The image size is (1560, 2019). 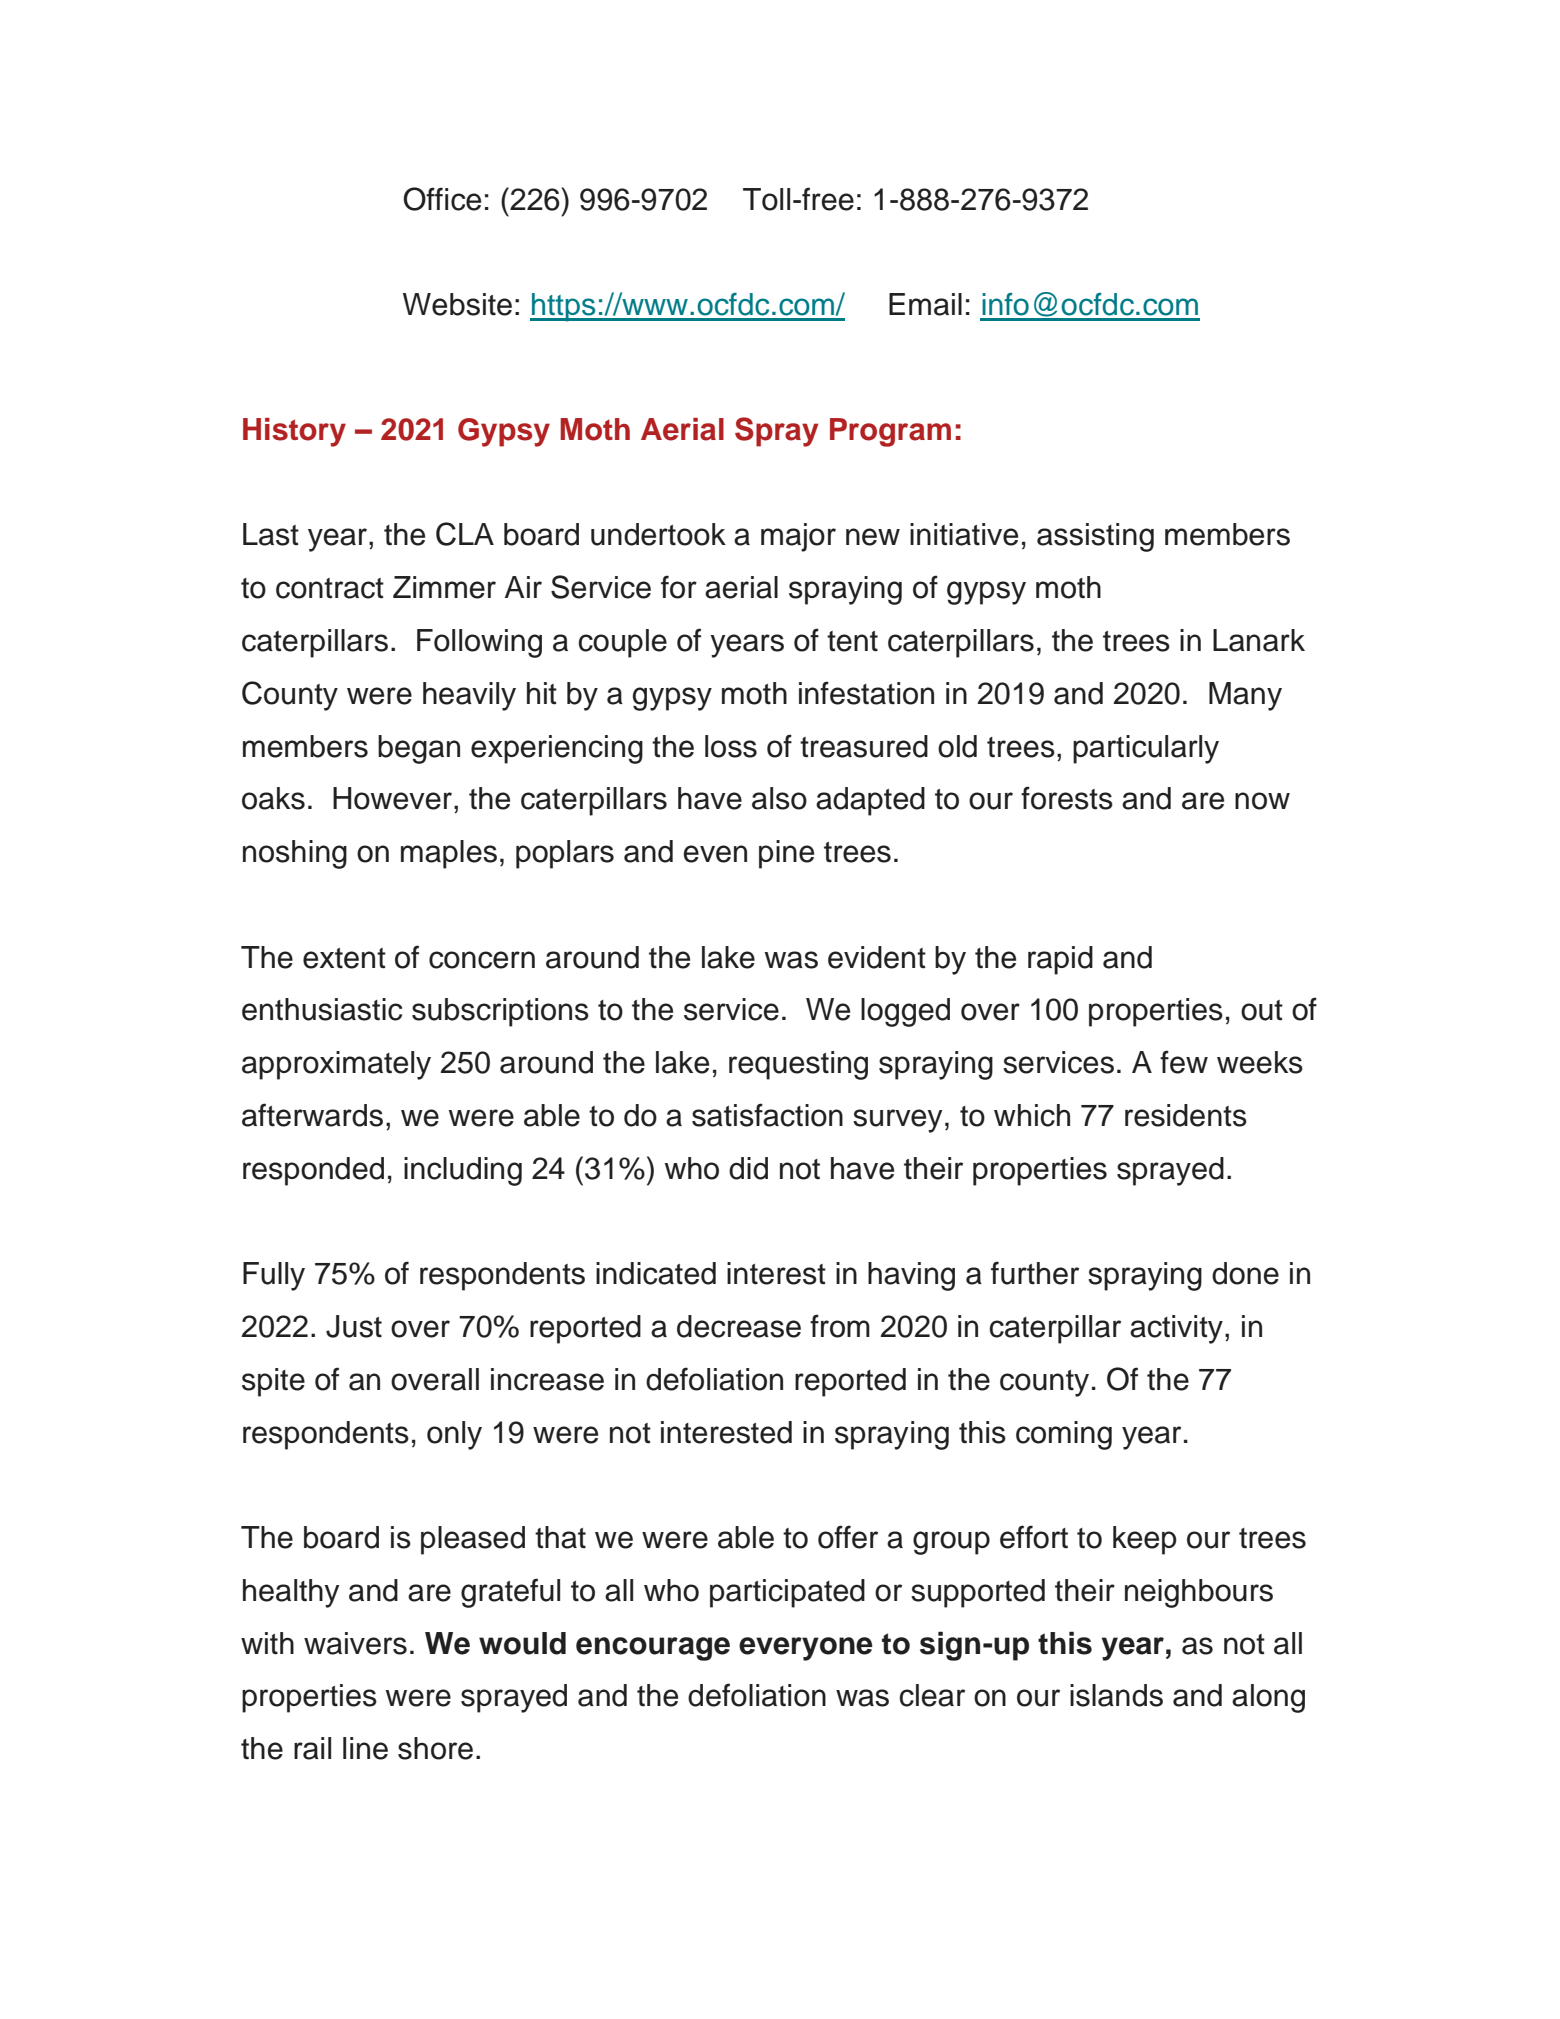 What do you see at coordinates (1095, 537) in the image?
I see `assisting` at bounding box center [1095, 537].
